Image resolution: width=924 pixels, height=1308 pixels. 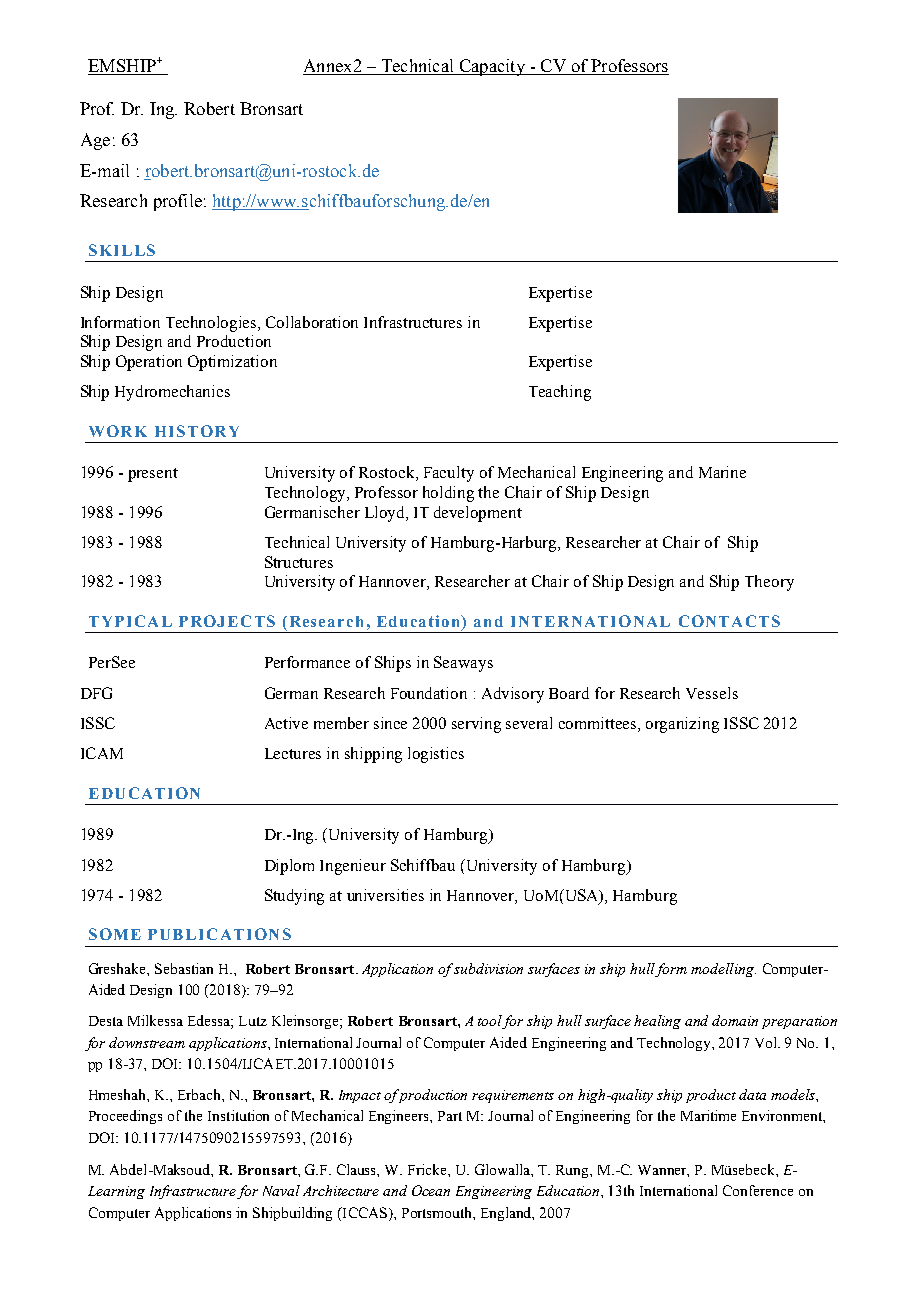 What do you see at coordinates (95, 141) in the page?
I see `Age` at bounding box center [95, 141].
